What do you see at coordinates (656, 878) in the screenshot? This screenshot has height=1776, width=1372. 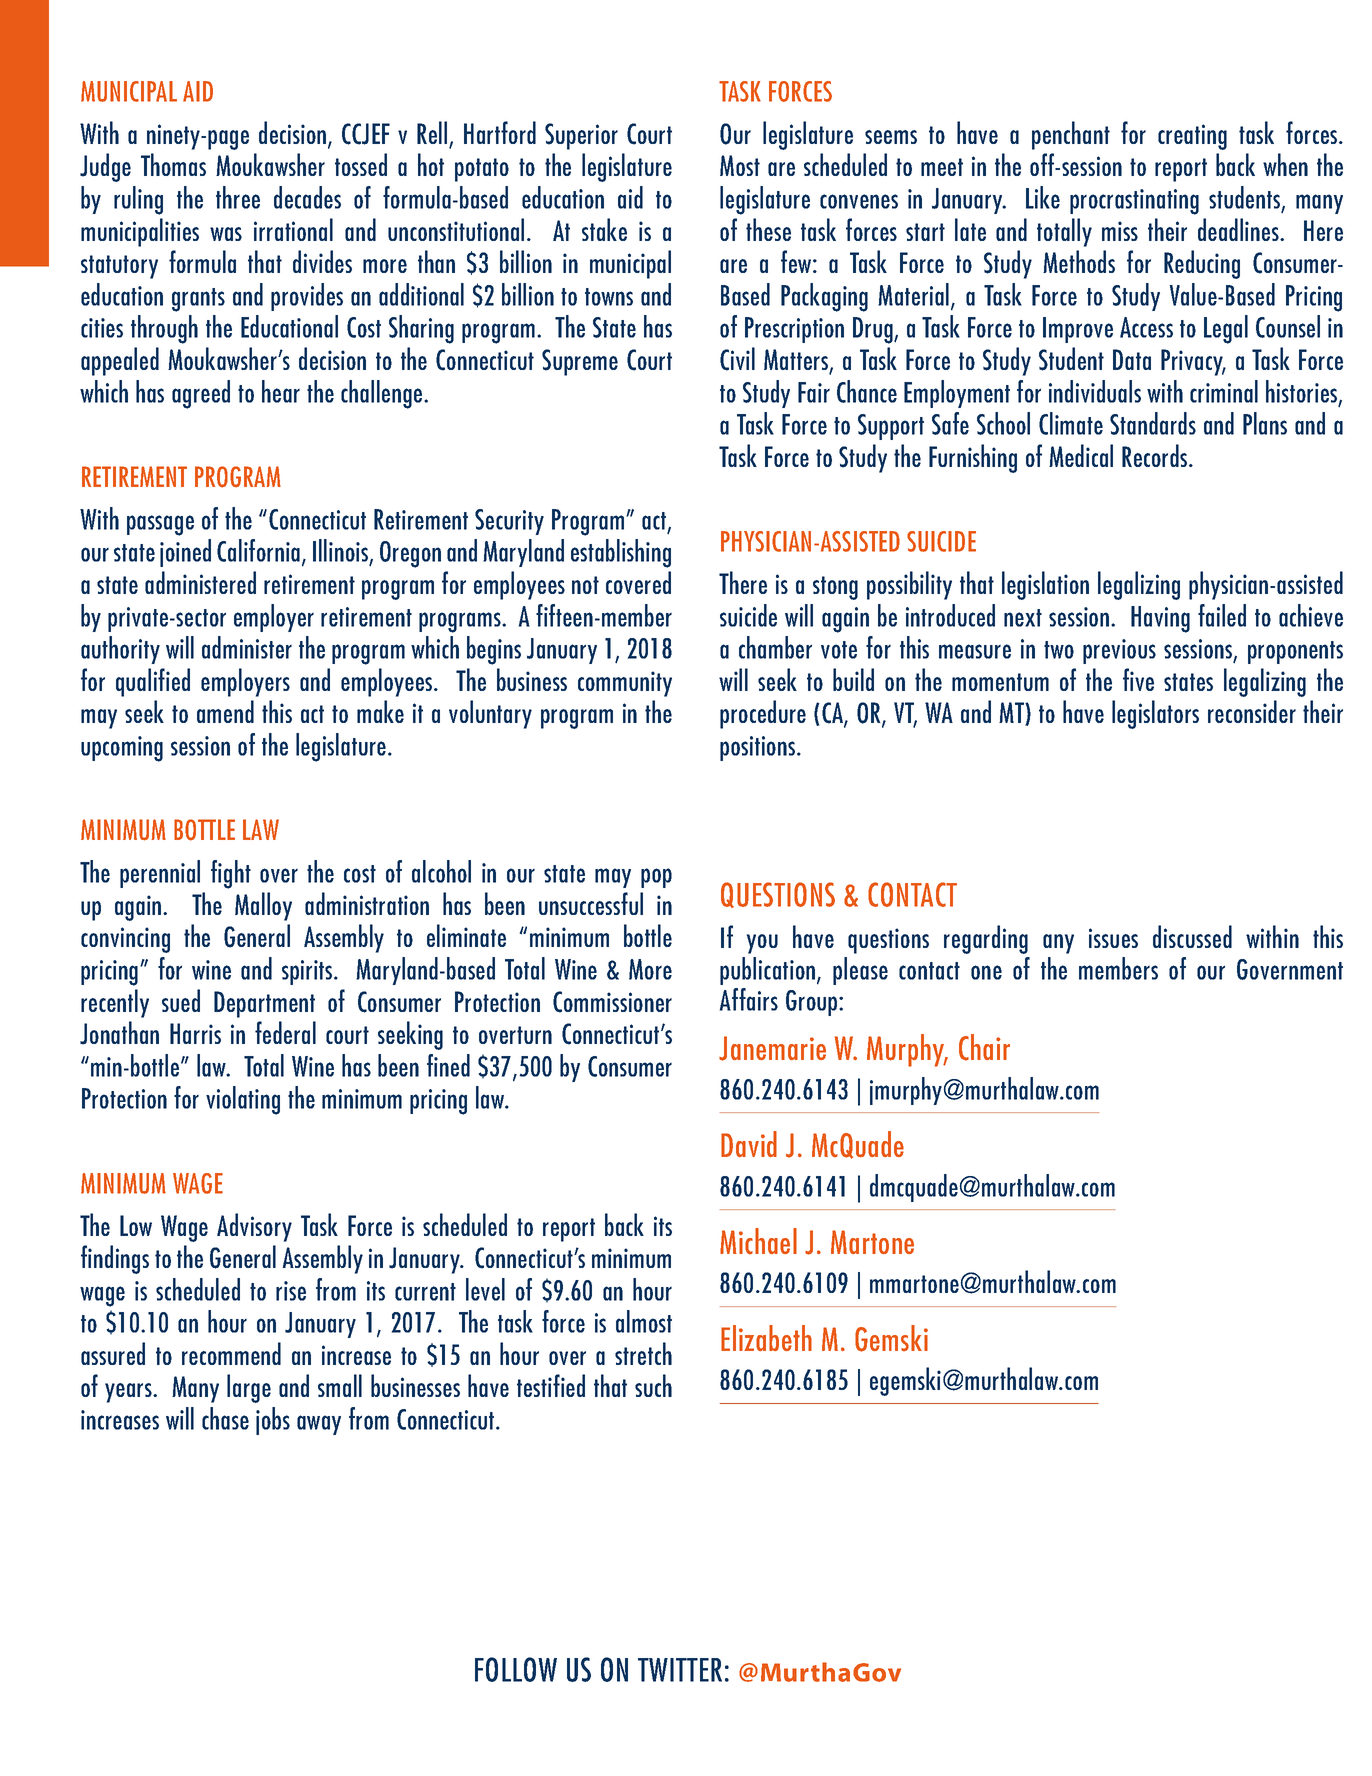 I see `pop` at bounding box center [656, 878].
